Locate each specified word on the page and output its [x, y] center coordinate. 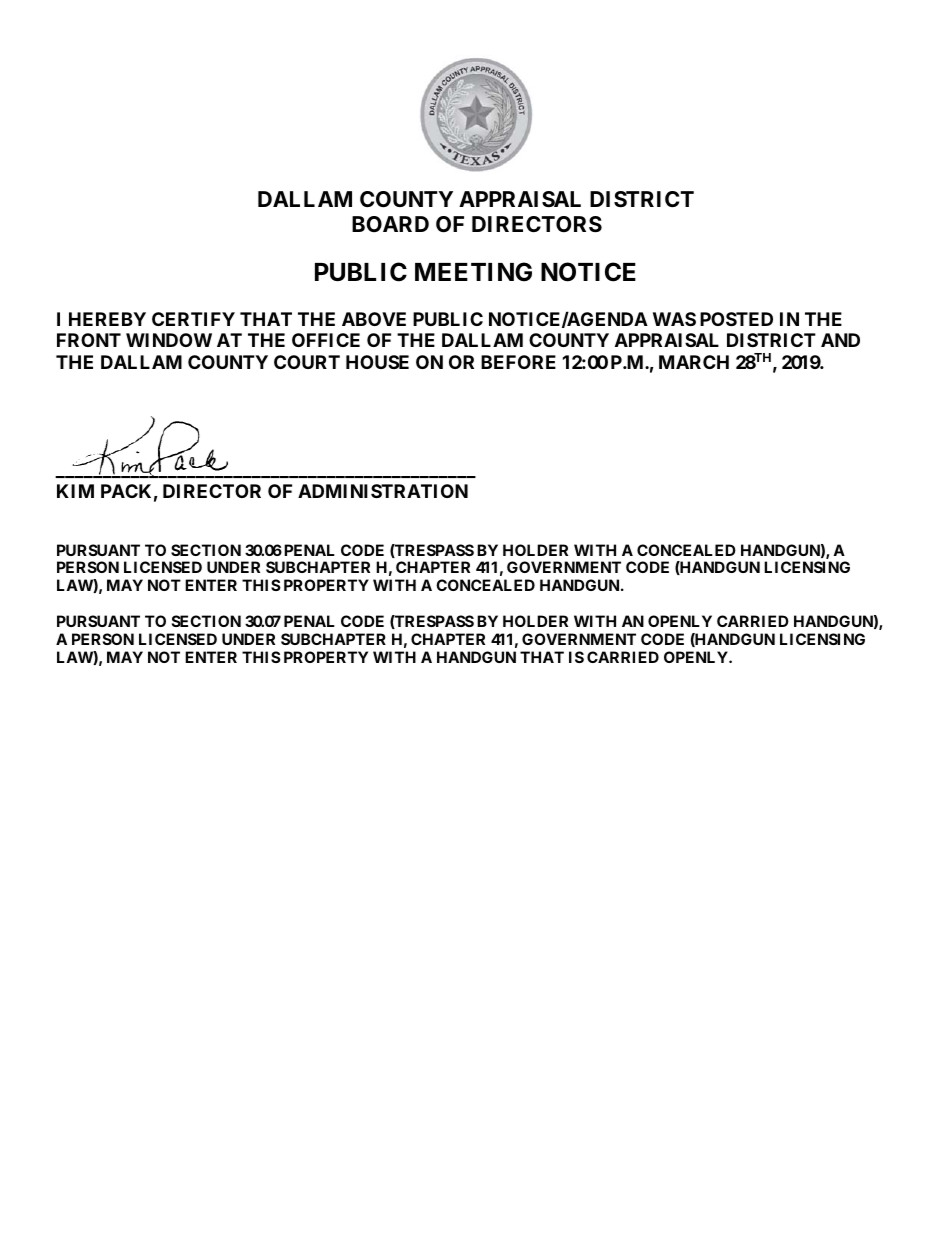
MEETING [473, 272]
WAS [674, 319]
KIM [75, 491]
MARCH [694, 362]
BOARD [390, 224]
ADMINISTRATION [383, 491]
